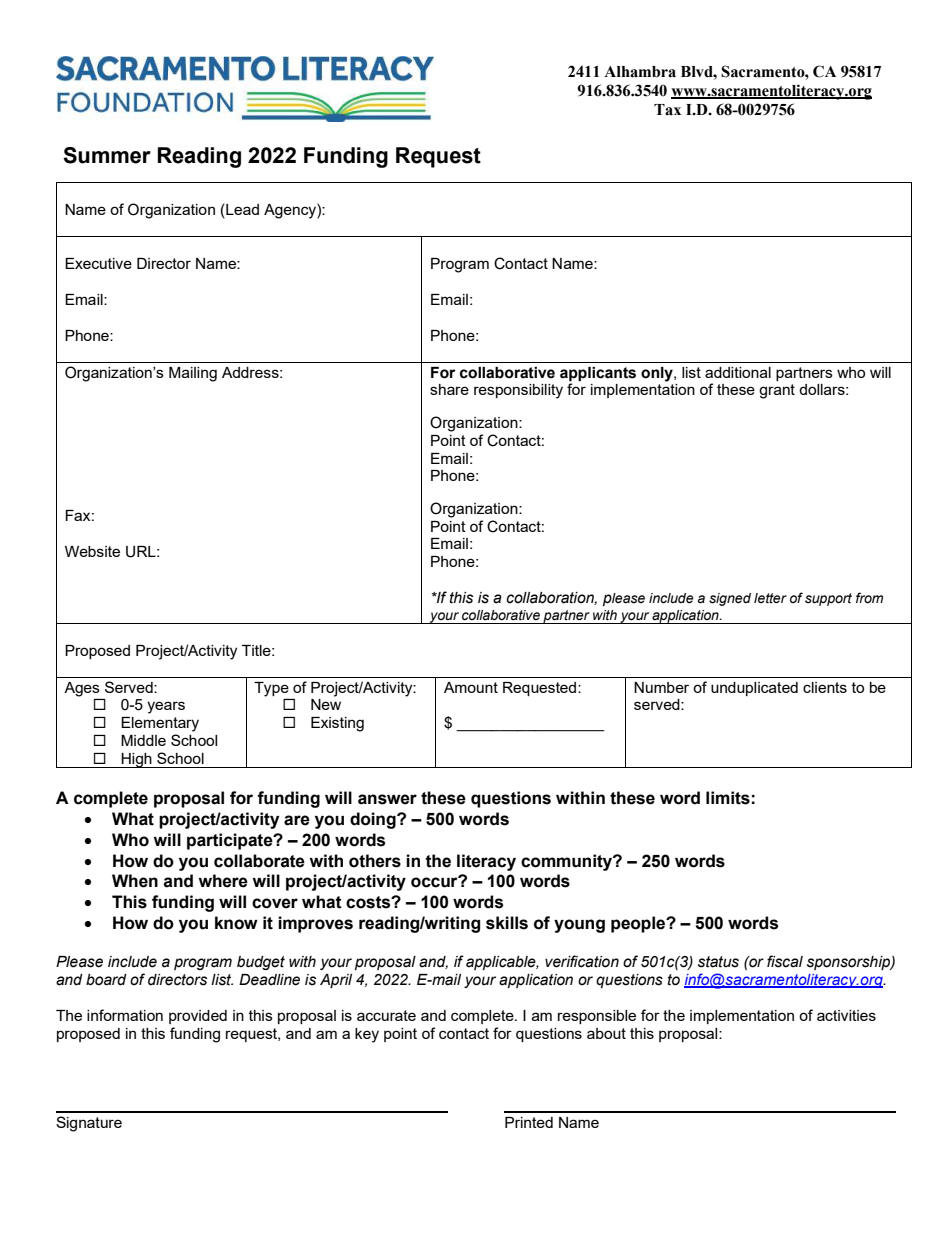 This screenshot has width=952, height=1233. Describe the element at coordinates (89, 1124) in the screenshot. I see `Signature` at that location.
